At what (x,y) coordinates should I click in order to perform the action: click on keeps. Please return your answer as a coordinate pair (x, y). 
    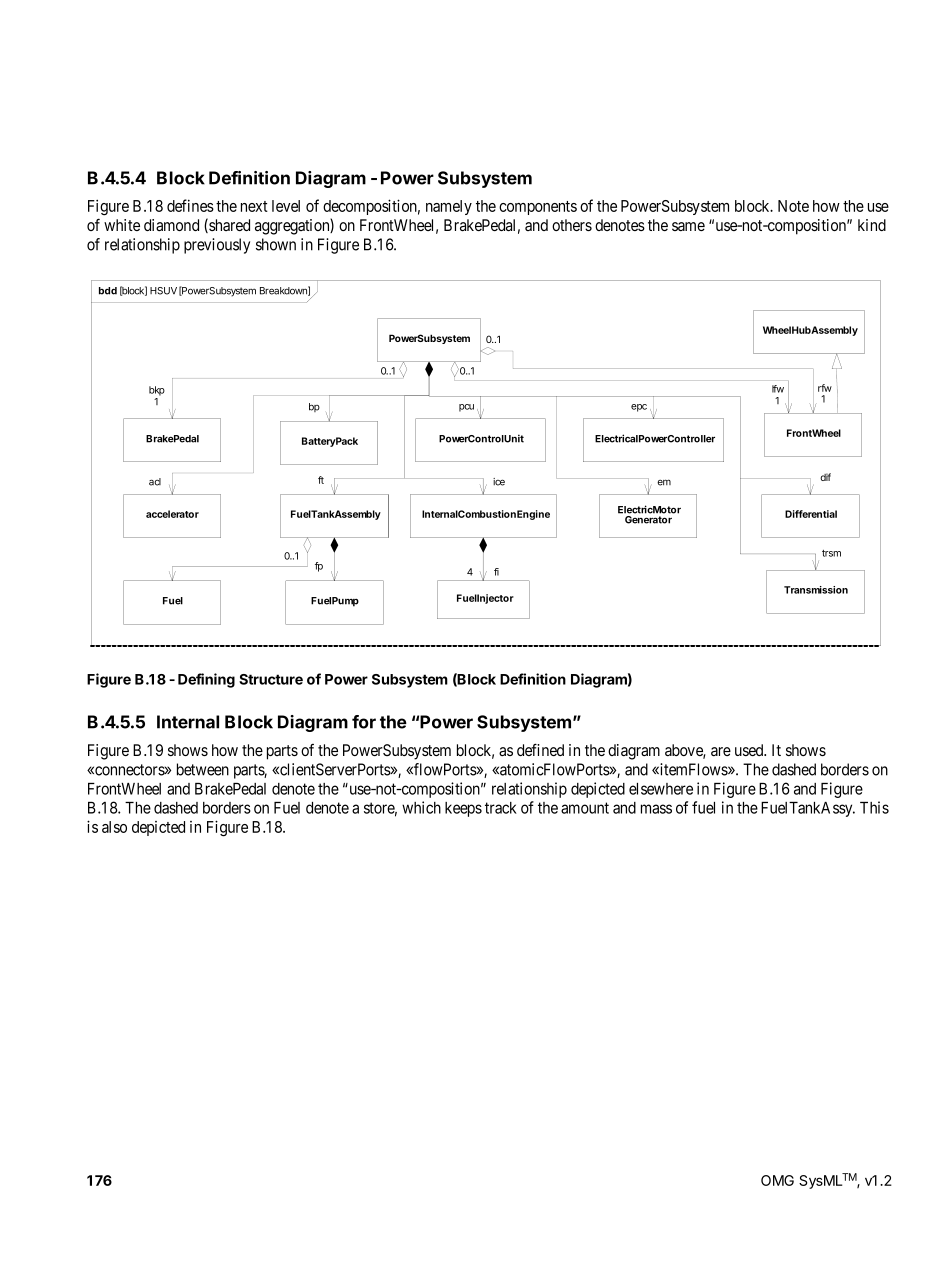
    Looking at the image, I should click on (463, 809).
